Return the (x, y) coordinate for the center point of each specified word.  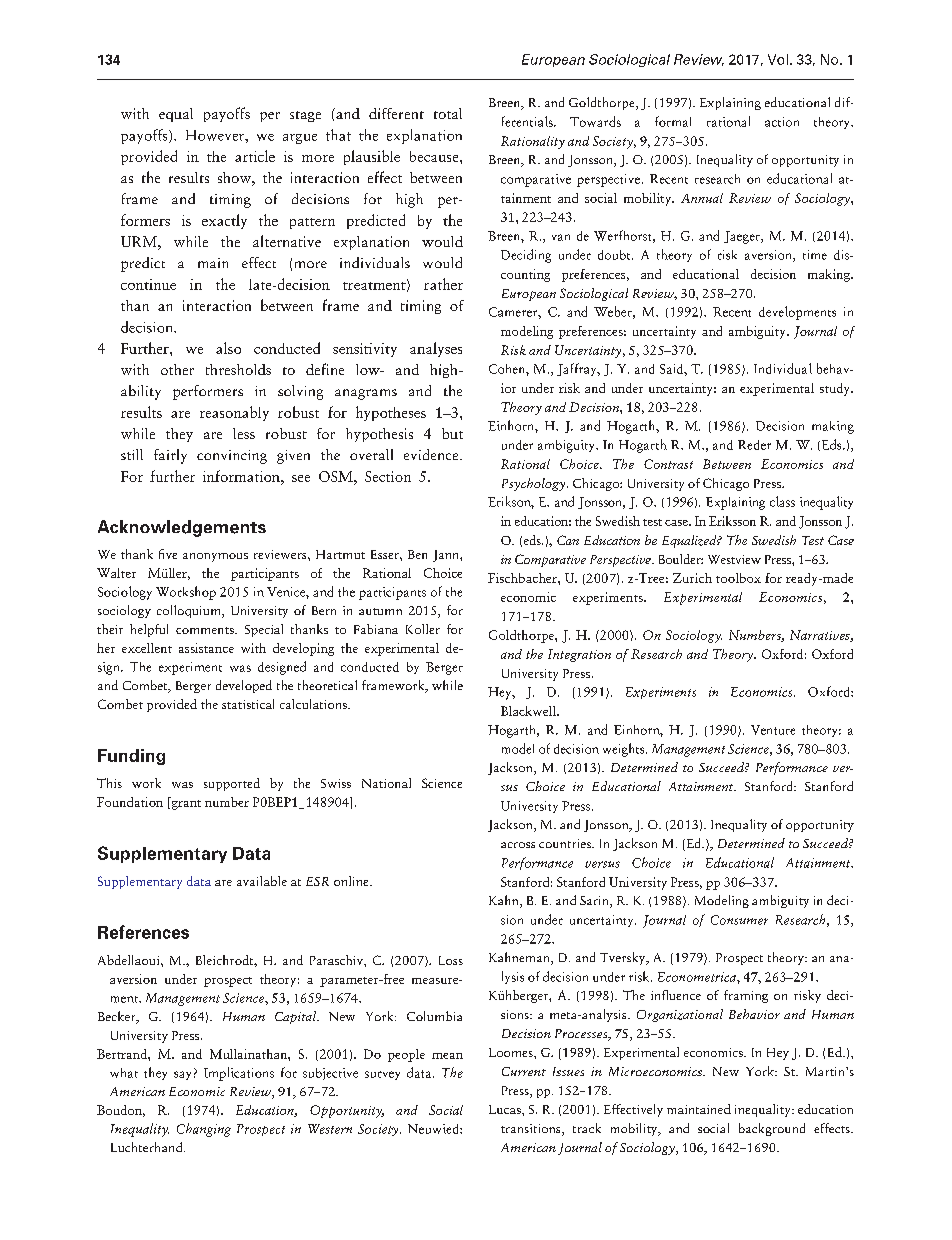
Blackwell (529, 711)
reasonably (234, 413)
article (255, 156)
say (182, 1075)
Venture (773, 730)
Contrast (668, 464)
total (448, 113)
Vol (778, 59)
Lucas (506, 1109)
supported (232, 784)
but (452, 433)
